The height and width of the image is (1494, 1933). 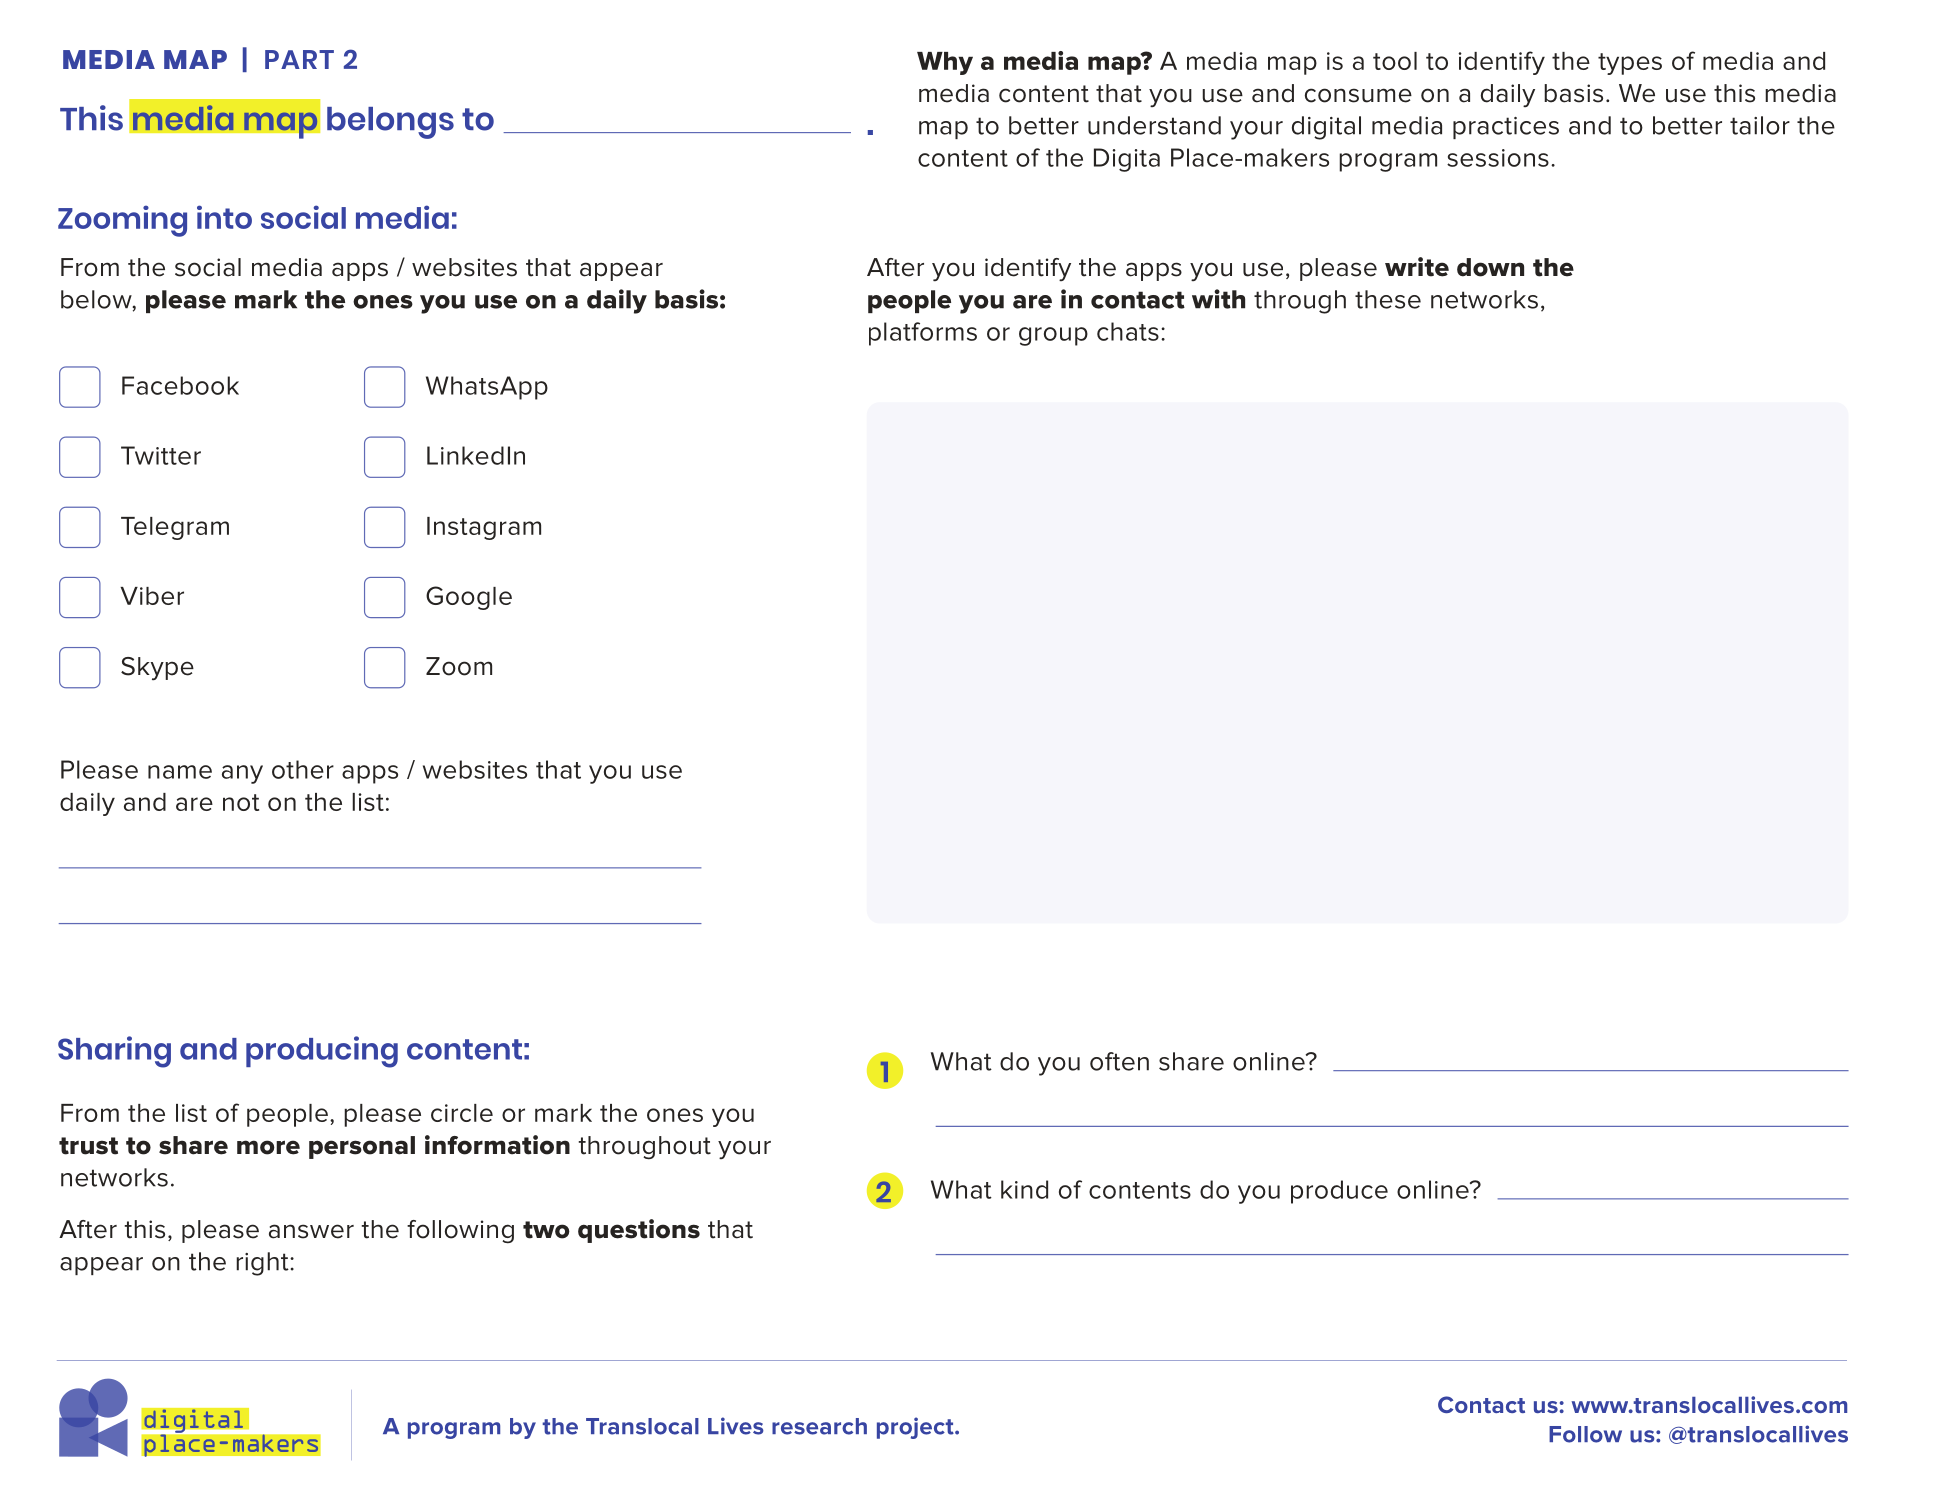 What do you see at coordinates (945, 63) in the image?
I see `Why` at bounding box center [945, 63].
